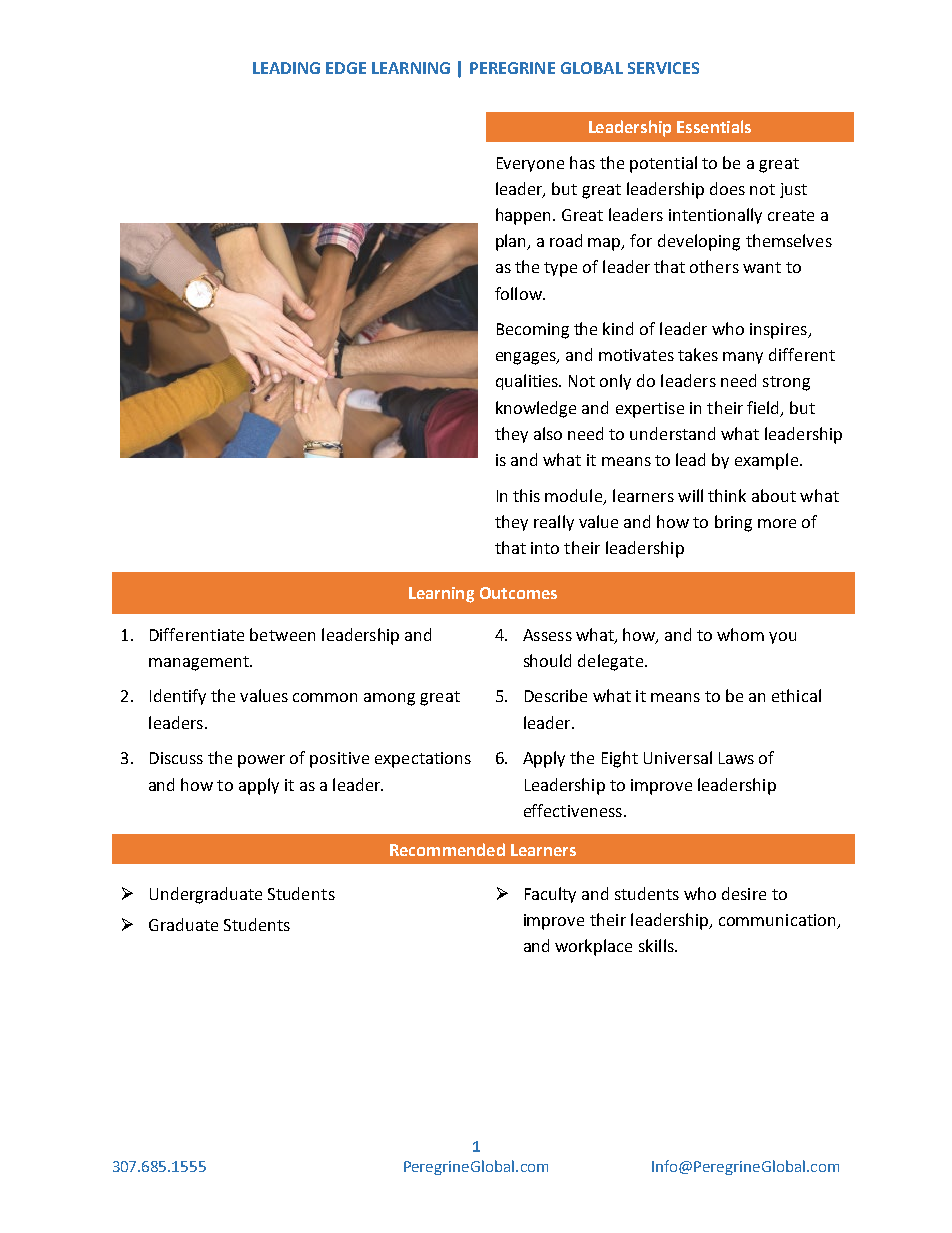 The width and height of the screenshot is (952, 1233). What do you see at coordinates (727, 495) in the screenshot?
I see `think` at bounding box center [727, 495].
